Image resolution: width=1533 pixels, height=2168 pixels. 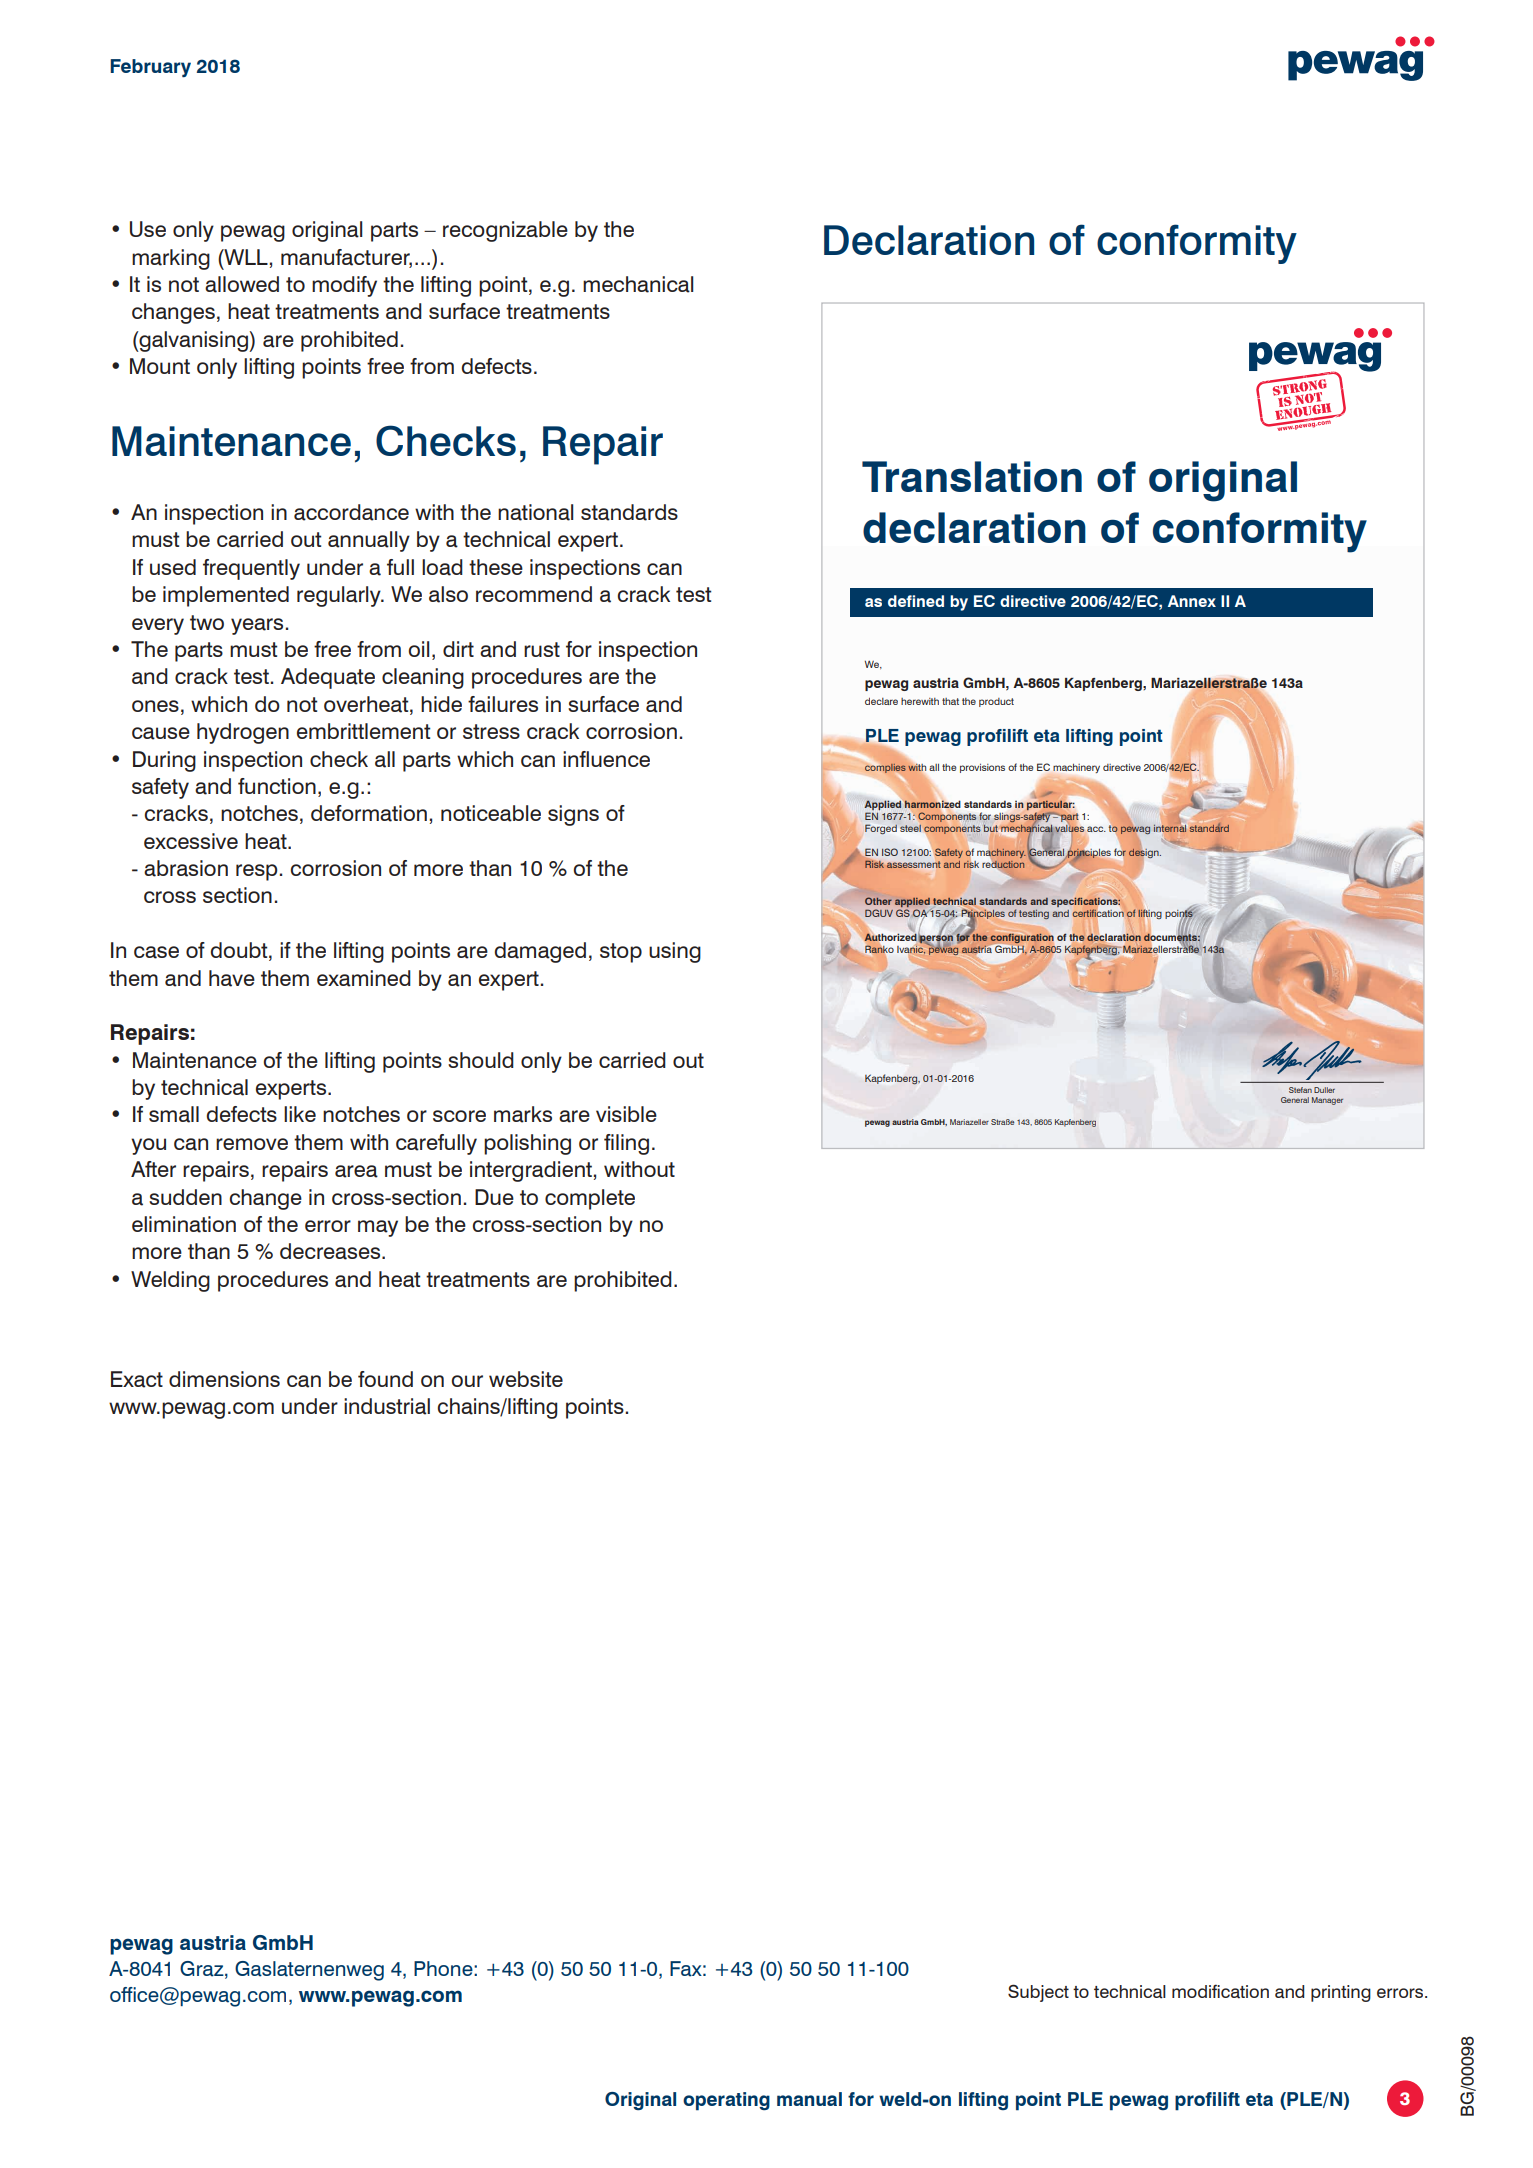 I want to click on modification, so click(x=1220, y=1991).
